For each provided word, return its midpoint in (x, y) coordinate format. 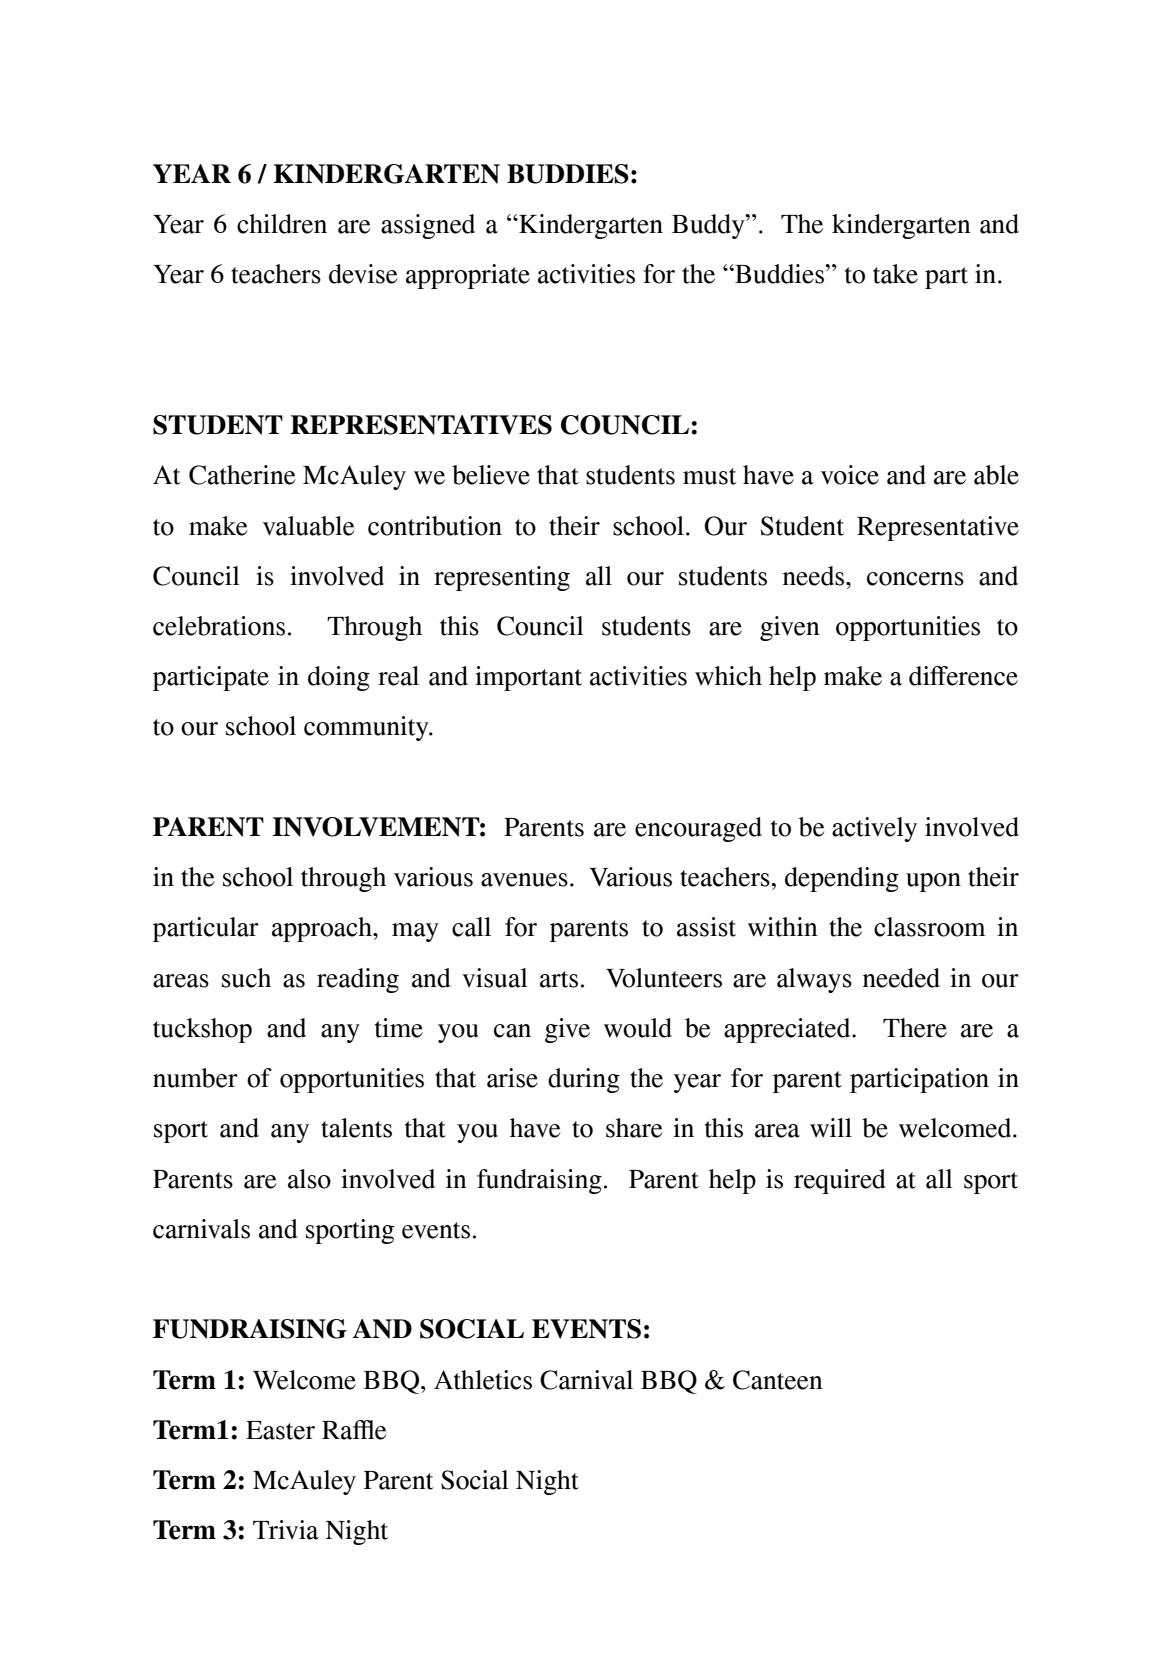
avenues (524, 880)
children (282, 224)
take (895, 274)
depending (842, 879)
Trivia (285, 1530)
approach (323, 929)
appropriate (468, 276)
